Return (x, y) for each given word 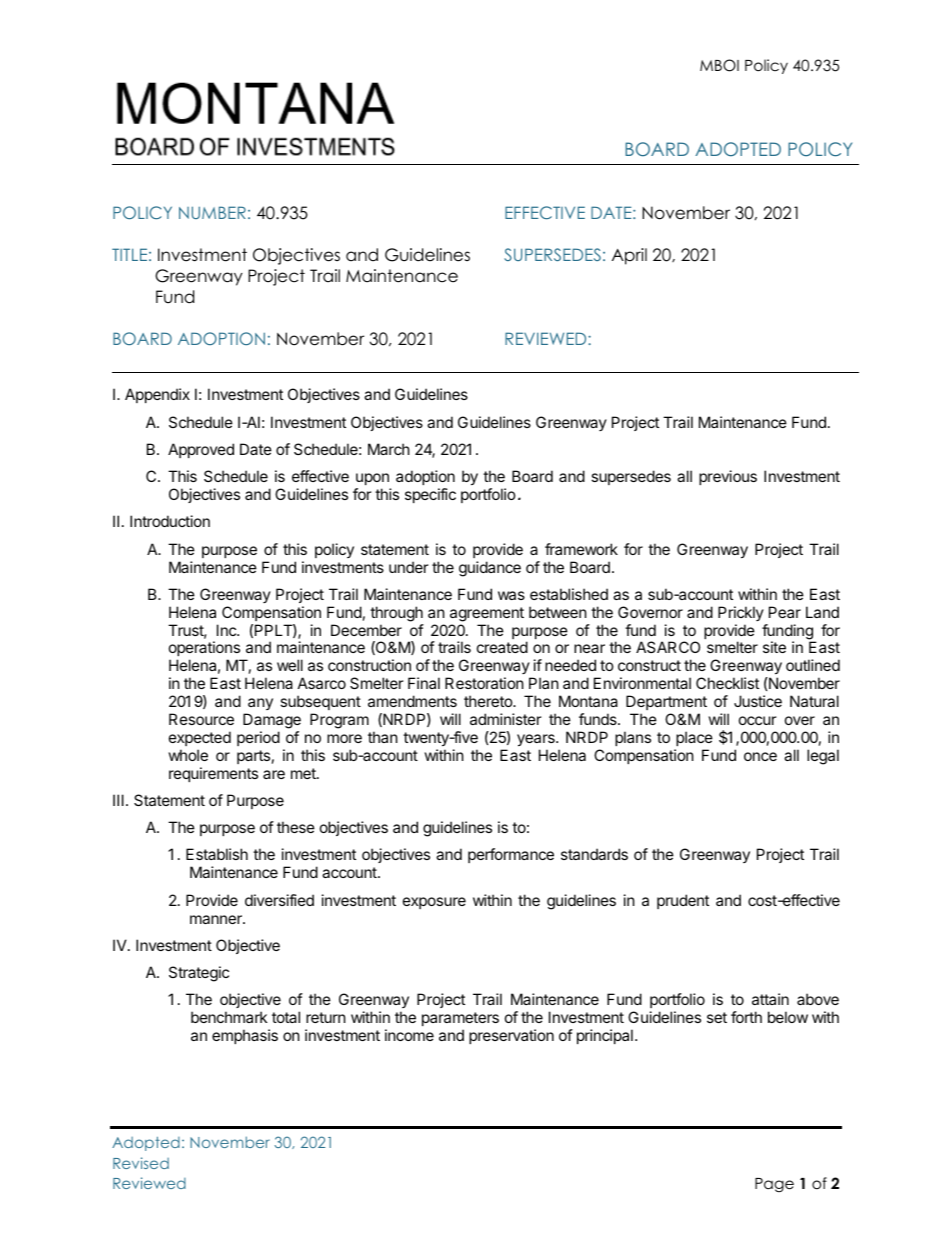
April (629, 256)
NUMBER (212, 212)
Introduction (170, 521)
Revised (141, 1163)
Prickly (741, 613)
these (296, 827)
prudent (683, 901)
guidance (490, 569)
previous (728, 477)
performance (511, 855)
